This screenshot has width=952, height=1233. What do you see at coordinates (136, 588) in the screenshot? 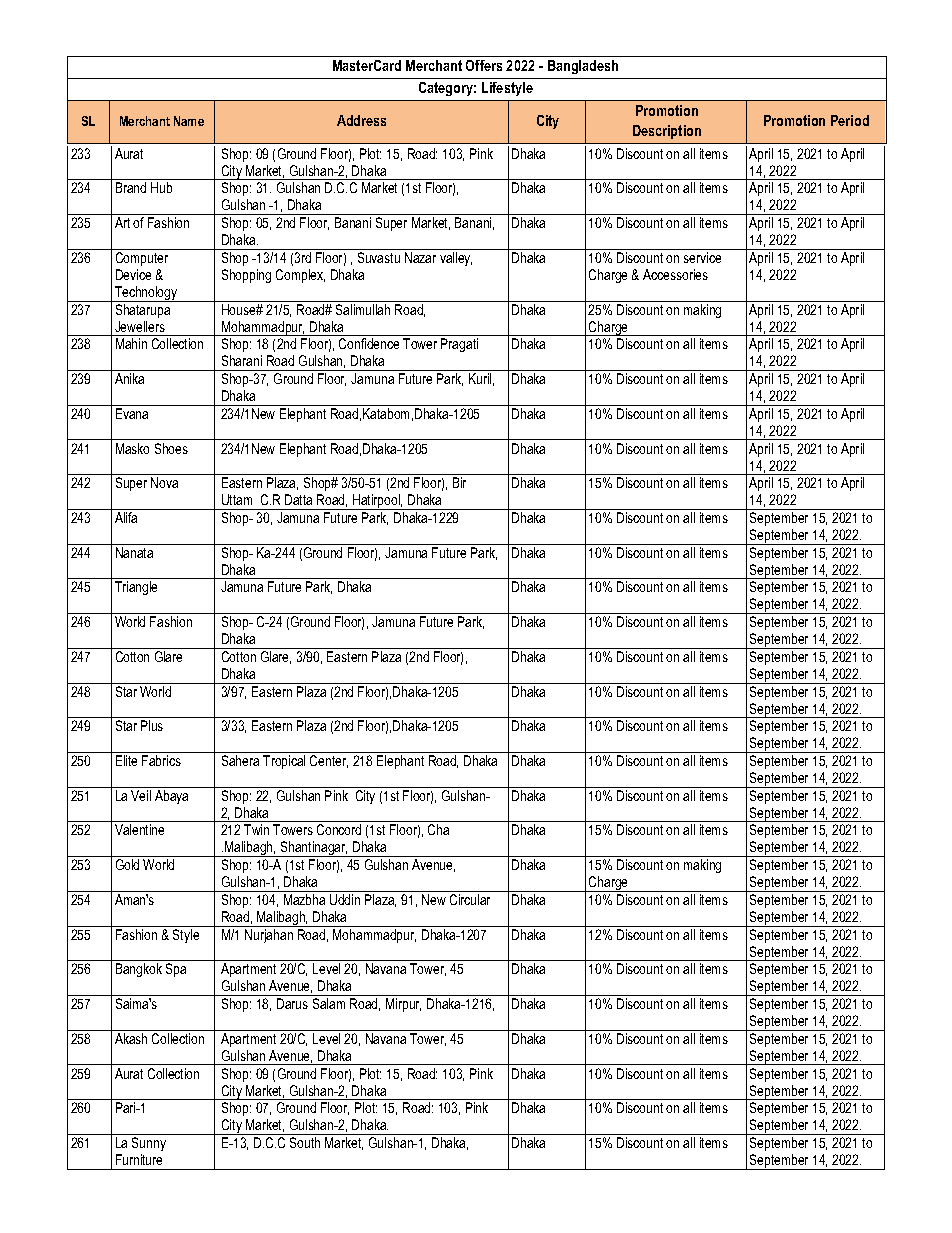
I see `Triangle` at bounding box center [136, 588].
